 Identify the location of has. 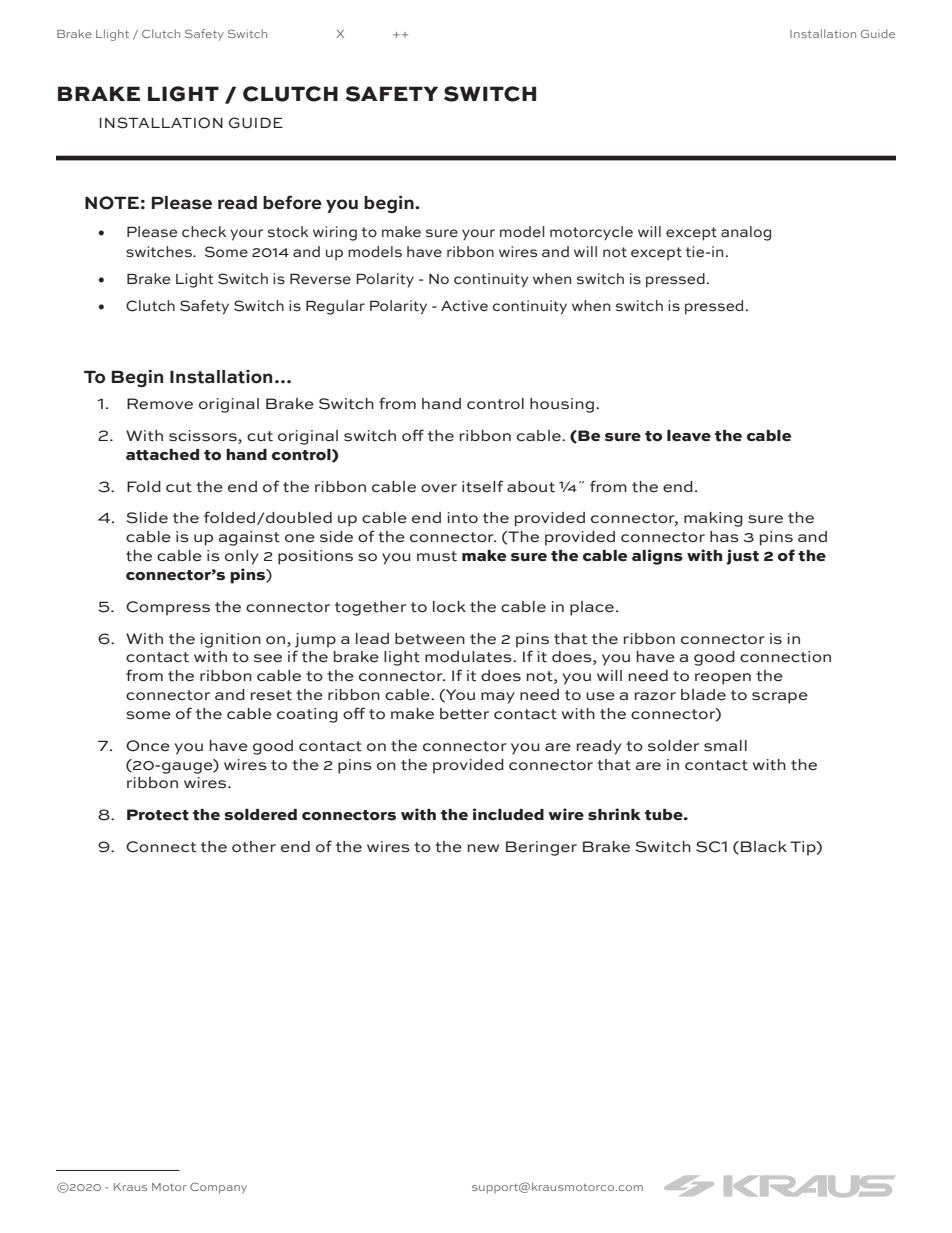
(724, 537).
